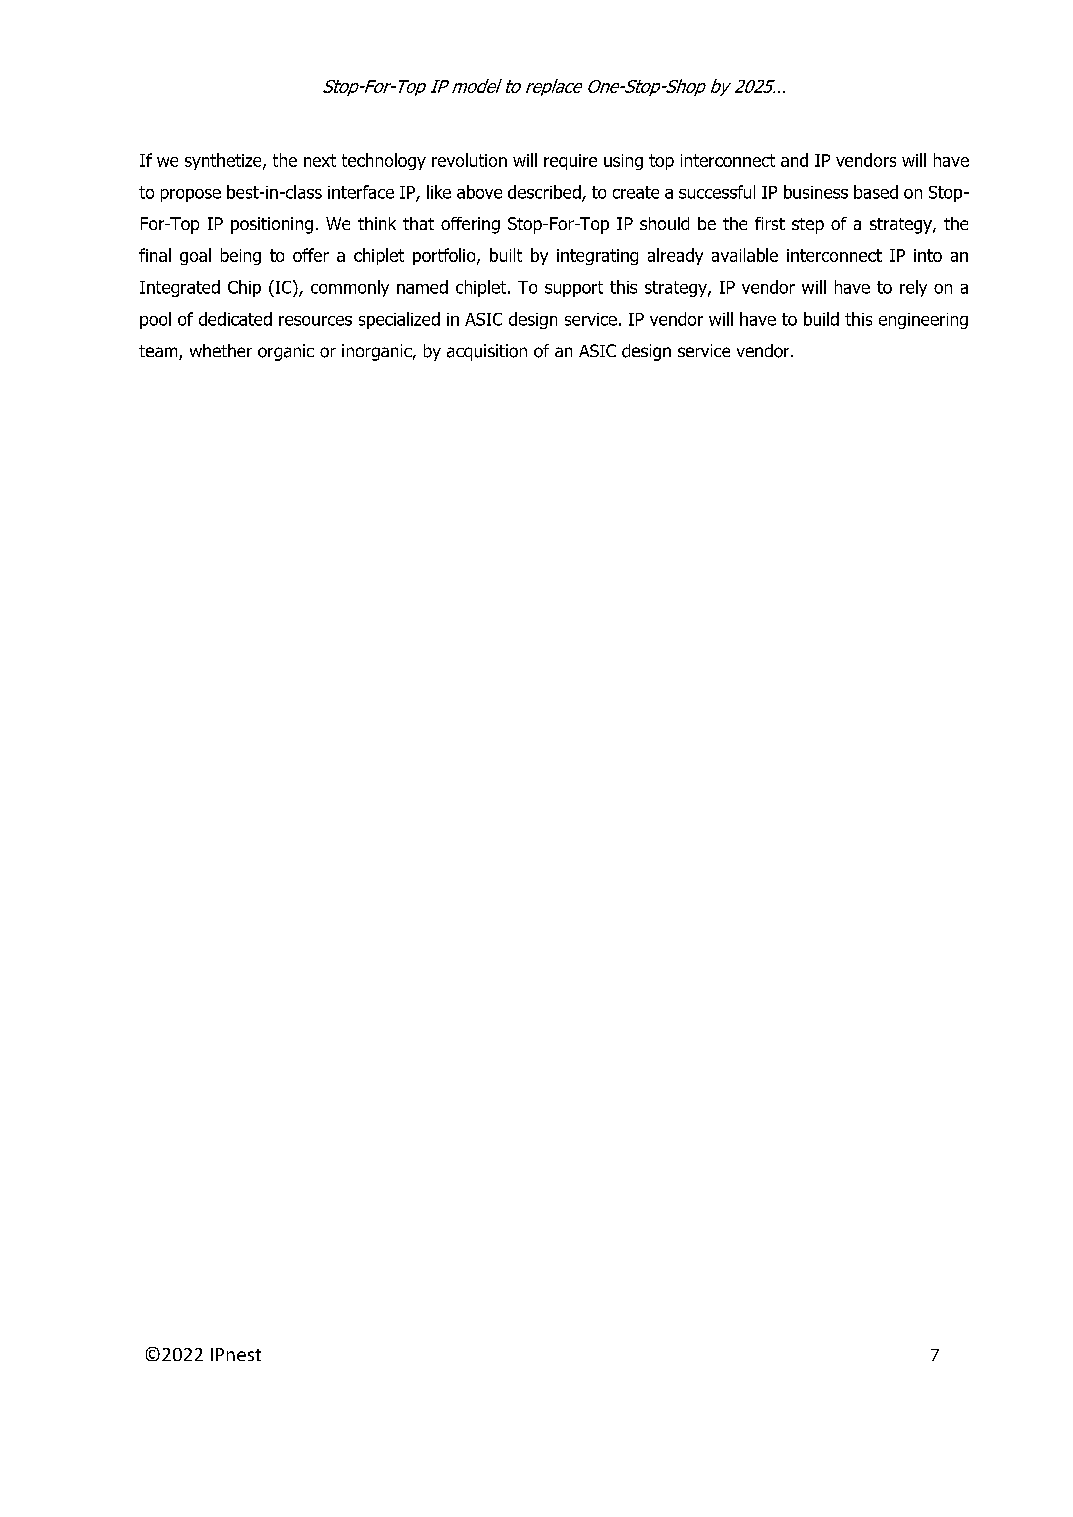 This screenshot has height=1517, width=1073. I want to click on specialized, so click(399, 320).
